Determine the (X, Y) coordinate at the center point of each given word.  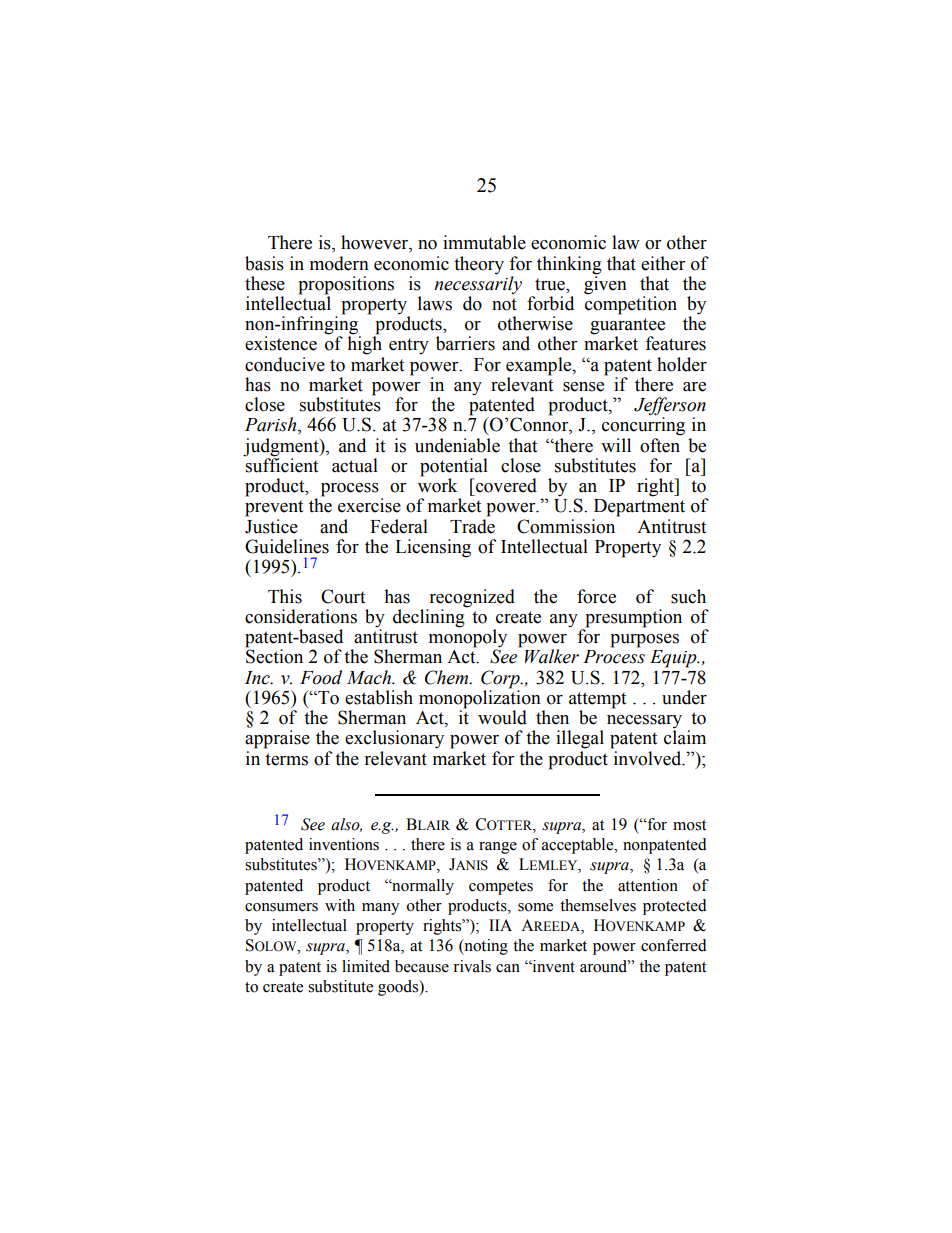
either (663, 263)
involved (649, 758)
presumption (632, 619)
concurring (643, 426)
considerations (301, 616)
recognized (472, 598)
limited (366, 966)
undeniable (457, 445)
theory (479, 265)
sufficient (281, 464)
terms (286, 759)
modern (339, 263)
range (498, 848)
